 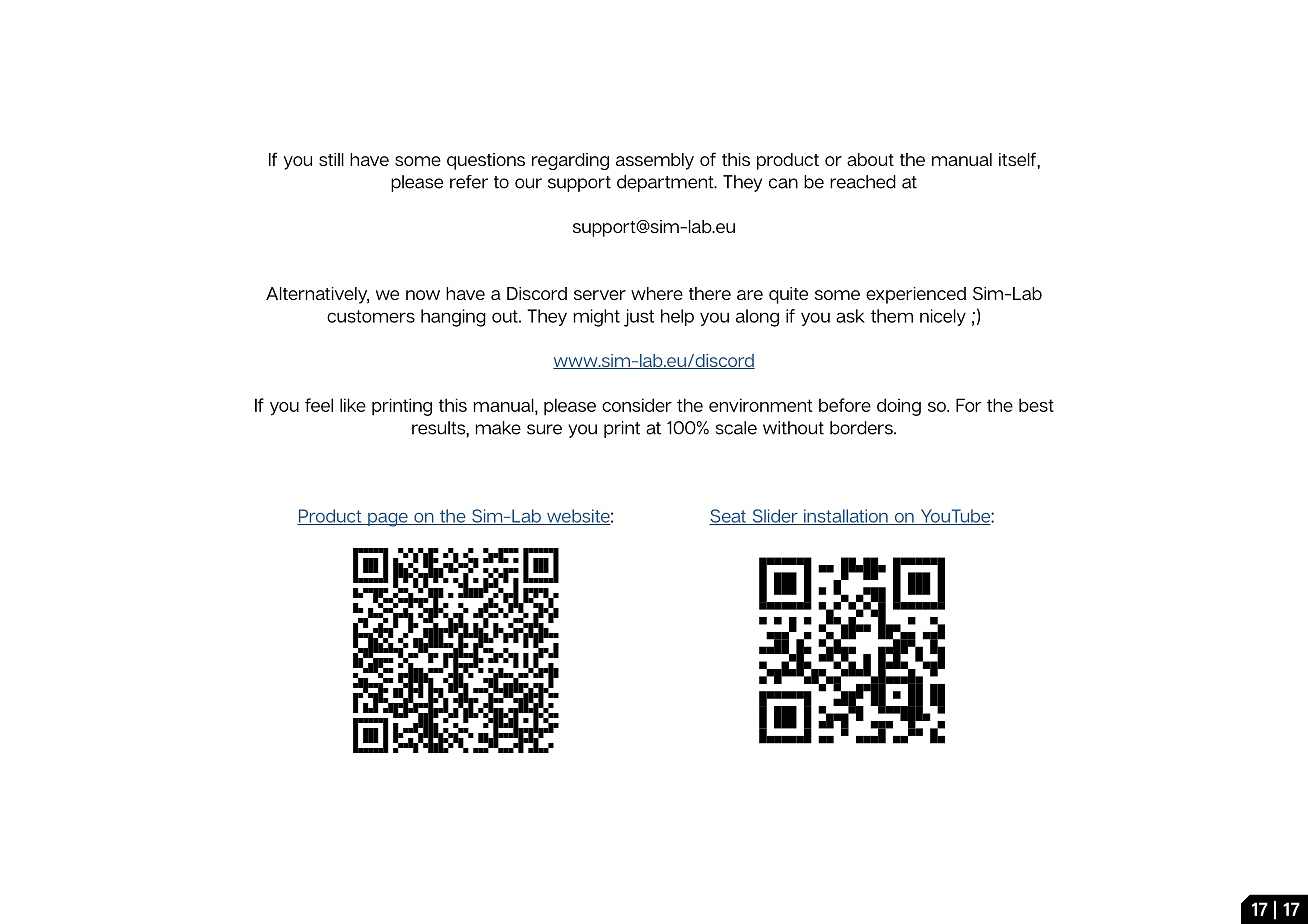 What do you see at coordinates (870, 159) in the screenshot?
I see `about` at bounding box center [870, 159].
